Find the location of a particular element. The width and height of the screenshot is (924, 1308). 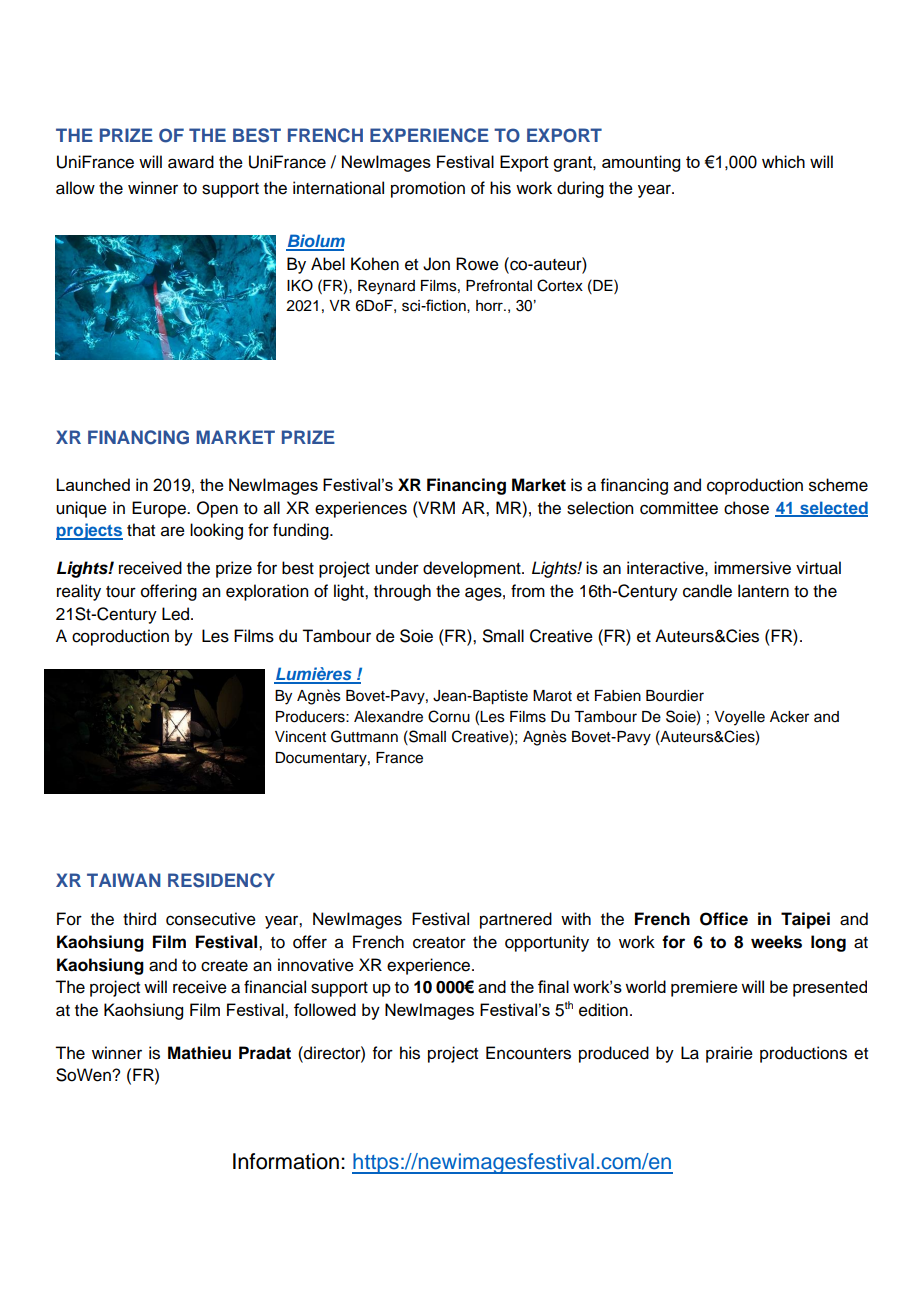

development is located at coordinates (473, 569).
